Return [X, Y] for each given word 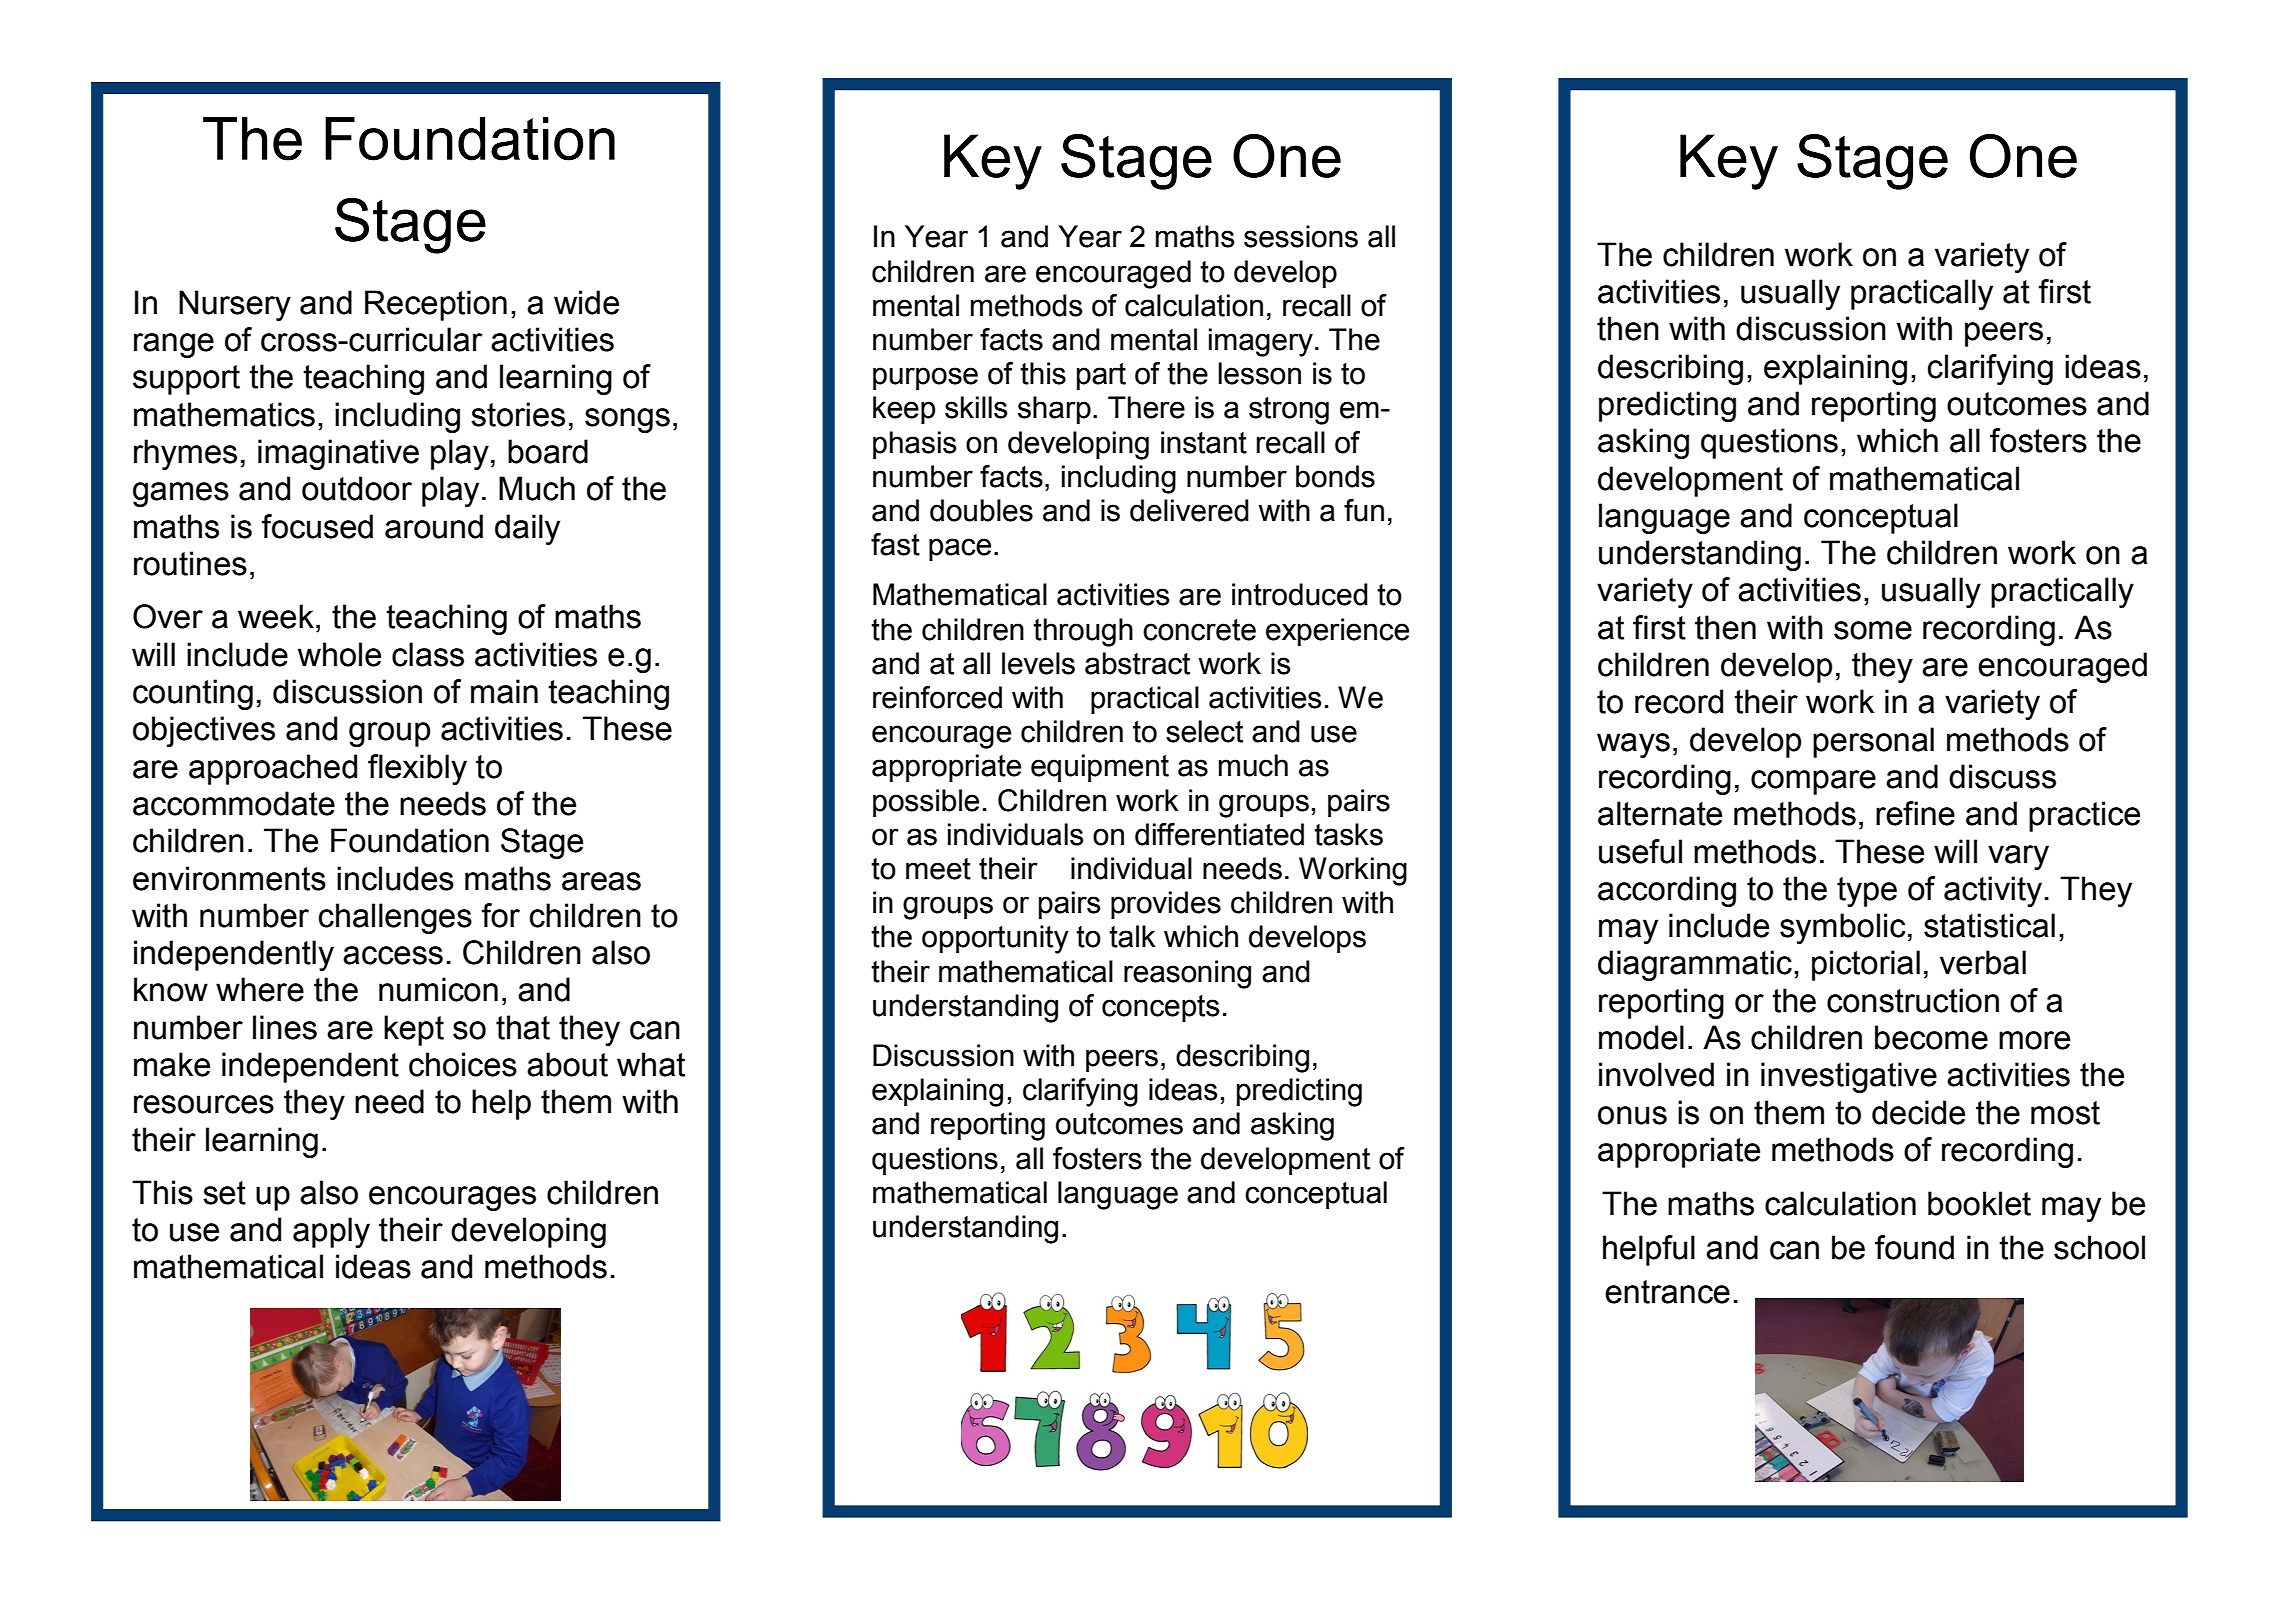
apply [331, 1232]
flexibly [417, 769]
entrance [1667, 1292]
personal [1873, 742]
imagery [1261, 342]
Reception [436, 305]
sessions [1301, 236]
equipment [1100, 768]
